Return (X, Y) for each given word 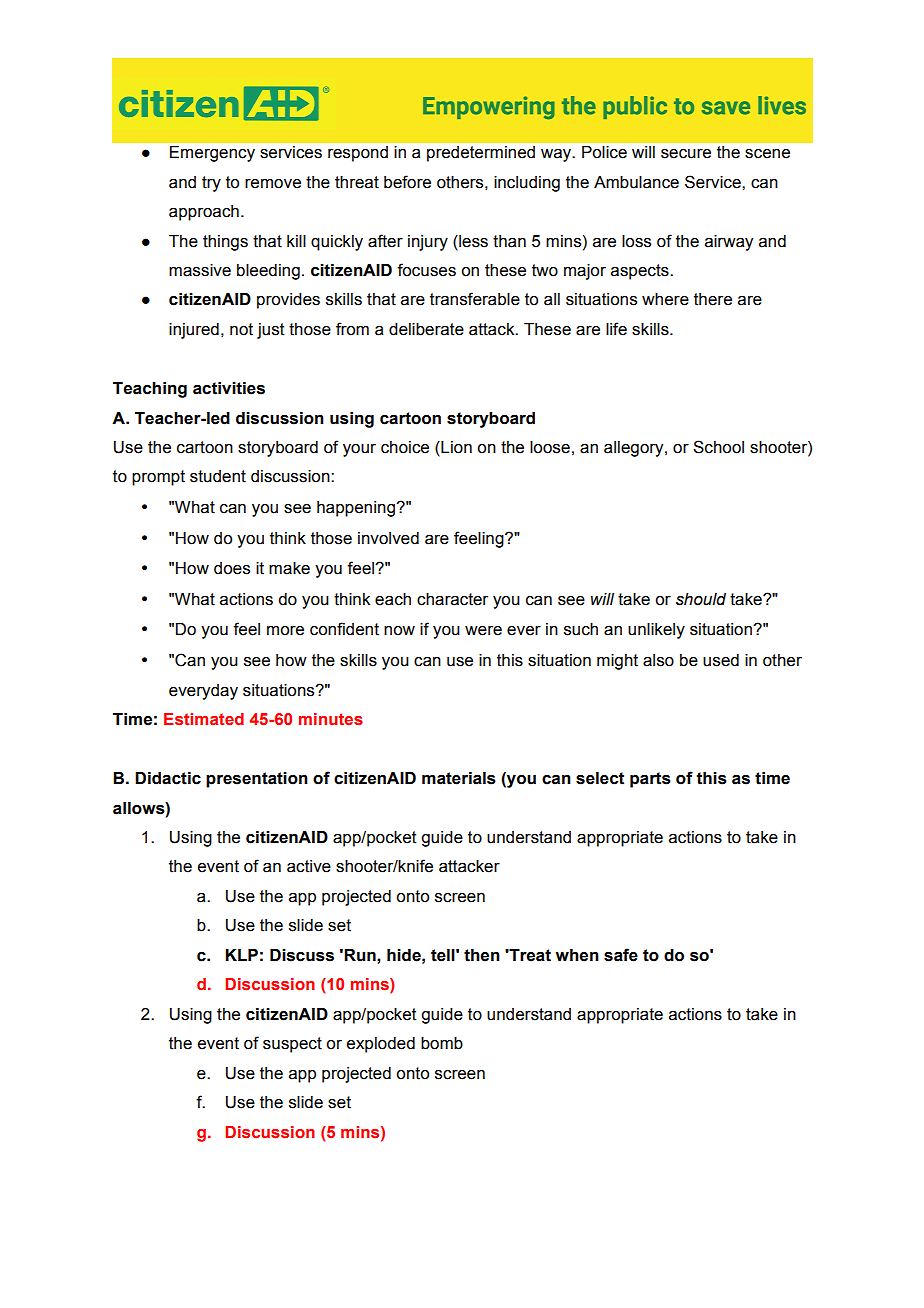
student (218, 476)
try (211, 184)
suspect (292, 1045)
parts (650, 780)
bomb (442, 1043)
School (718, 447)
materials (459, 778)
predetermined (481, 154)
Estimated (204, 719)
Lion (455, 448)
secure (686, 154)
